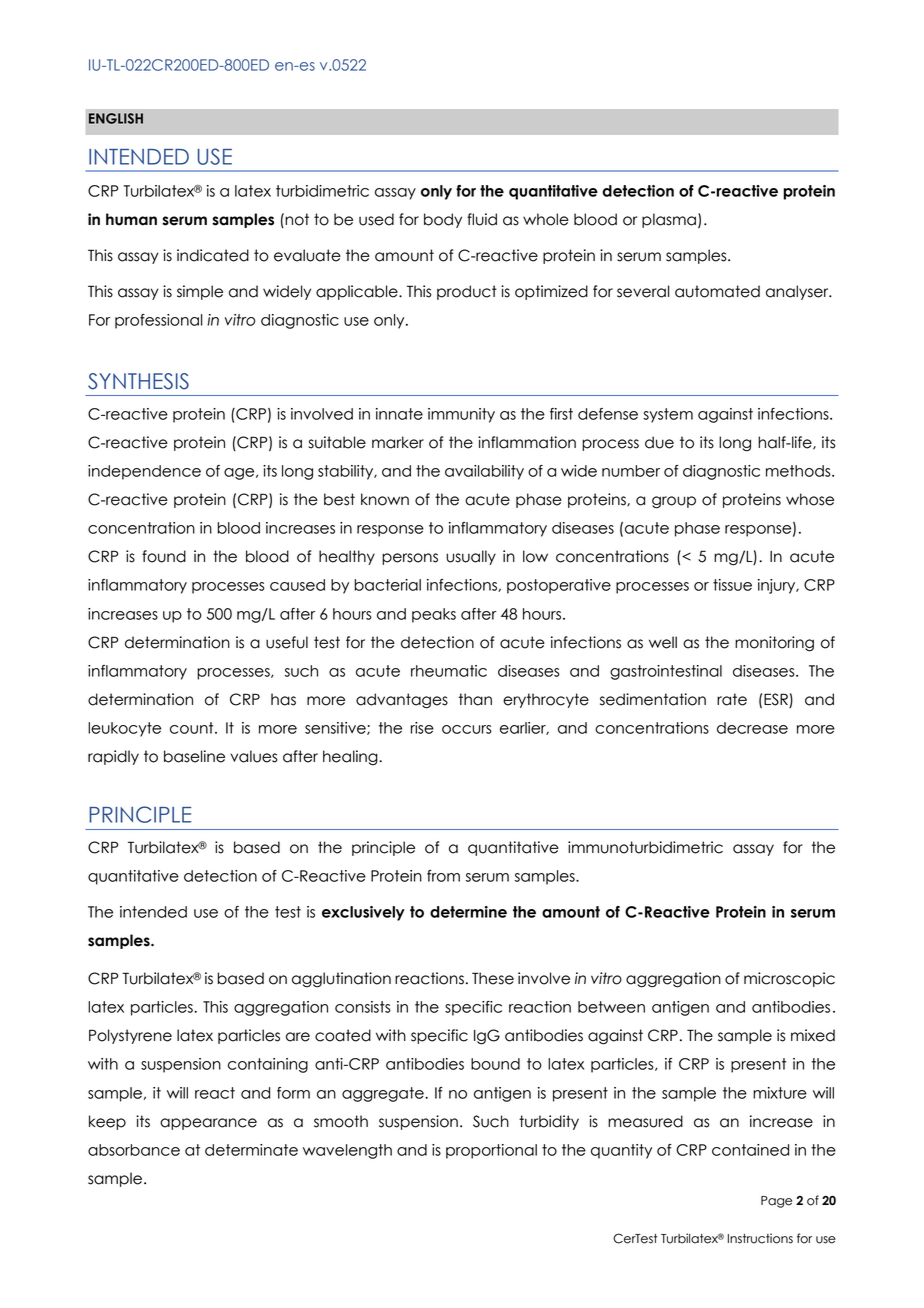 The image size is (924, 1308). Describe the element at coordinates (138, 381) in the screenshot. I see `SYNTHESIS` at that location.
